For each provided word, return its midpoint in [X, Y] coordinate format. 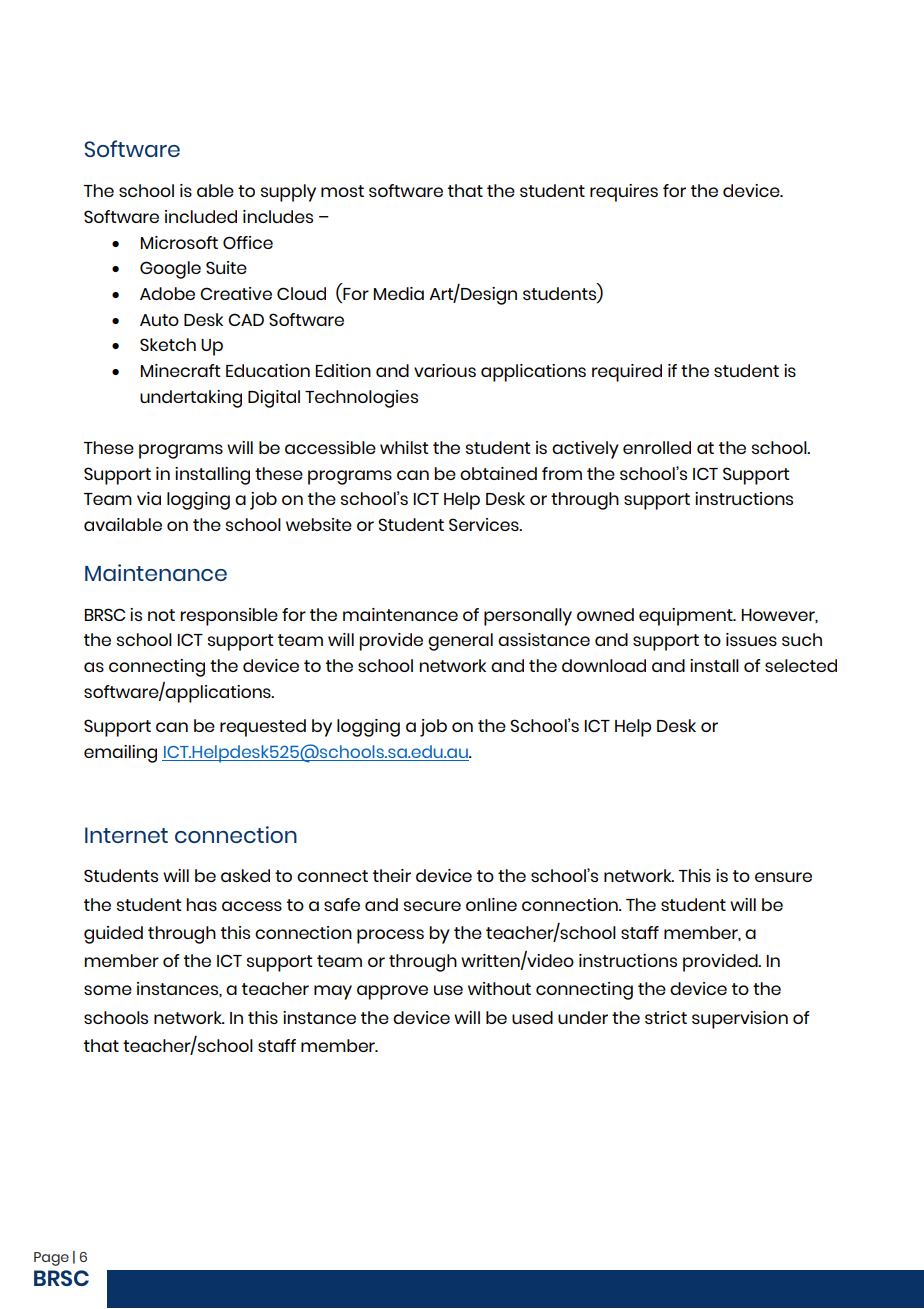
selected [801, 665]
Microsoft [179, 242]
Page [51, 1259]
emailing [120, 754]
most [342, 191]
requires [624, 193]
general [460, 642]
